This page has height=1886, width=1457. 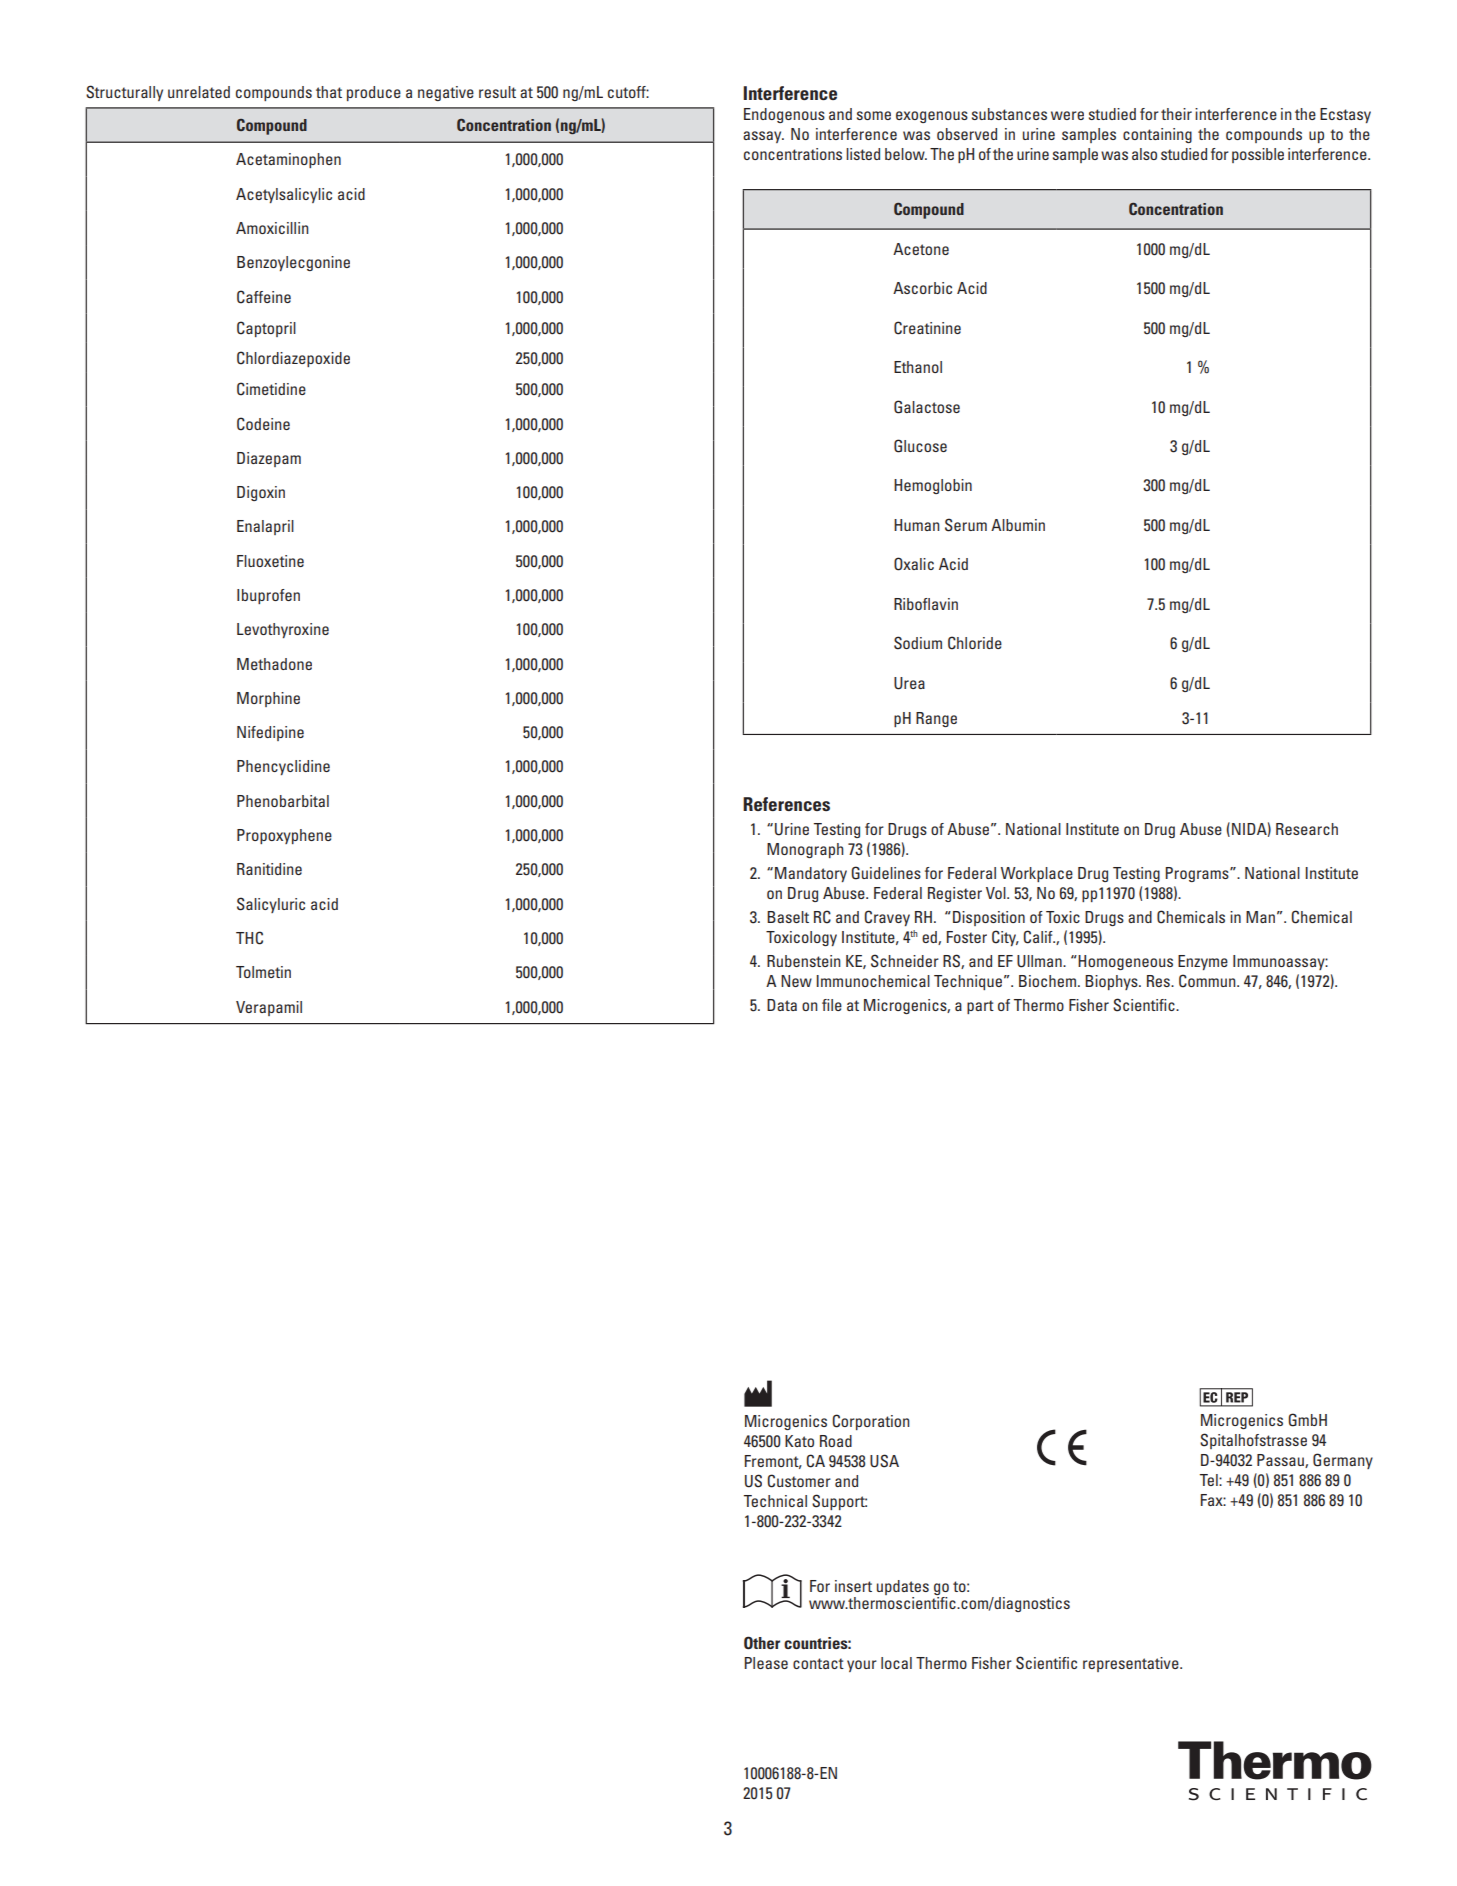 What do you see at coordinates (782, 1005) in the page?
I see `Data` at bounding box center [782, 1005].
